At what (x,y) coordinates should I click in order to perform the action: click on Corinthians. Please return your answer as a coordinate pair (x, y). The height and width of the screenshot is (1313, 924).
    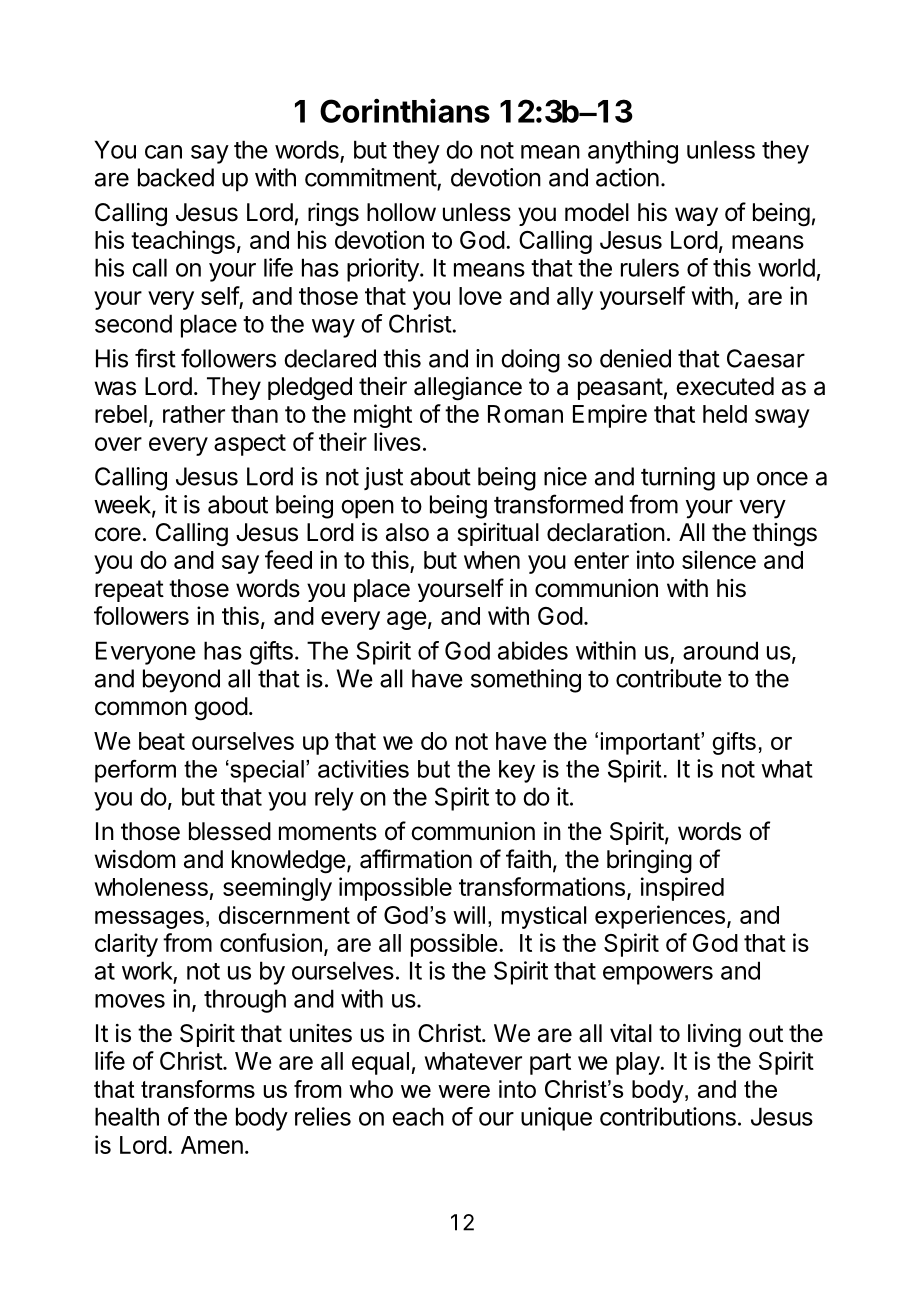
    Looking at the image, I should click on (405, 110).
